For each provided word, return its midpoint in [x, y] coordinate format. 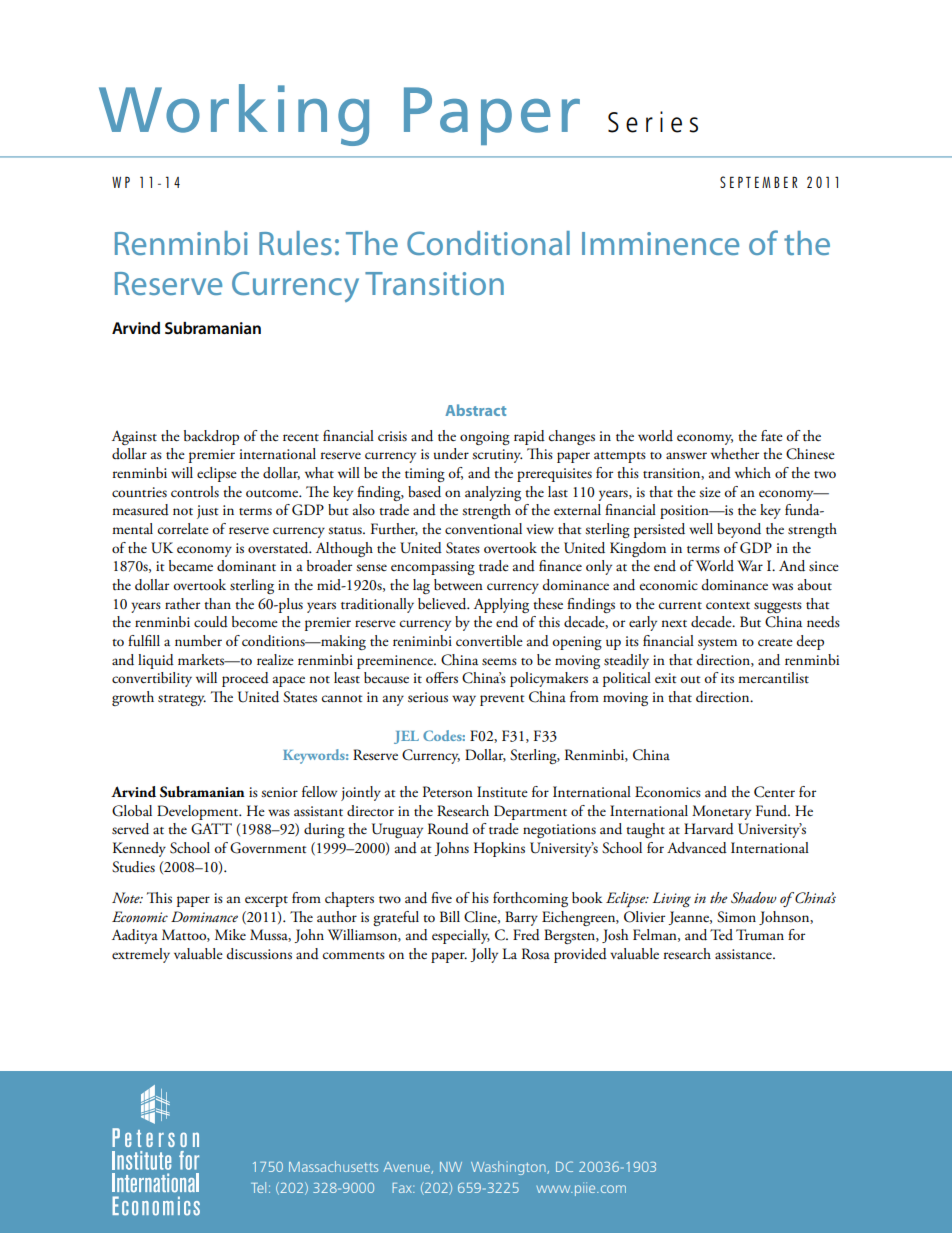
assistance [744, 954]
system [717, 644]
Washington [509, 1168]
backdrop [211, 437]
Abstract [475, 410]
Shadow [754, 898]
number [198, 641]
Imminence [660, 243]
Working [234, 115]
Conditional [488, 243]
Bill [450, 916]
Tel [258, 1187]
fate [772, 436]
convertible [489, 641]
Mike [230, 934]
